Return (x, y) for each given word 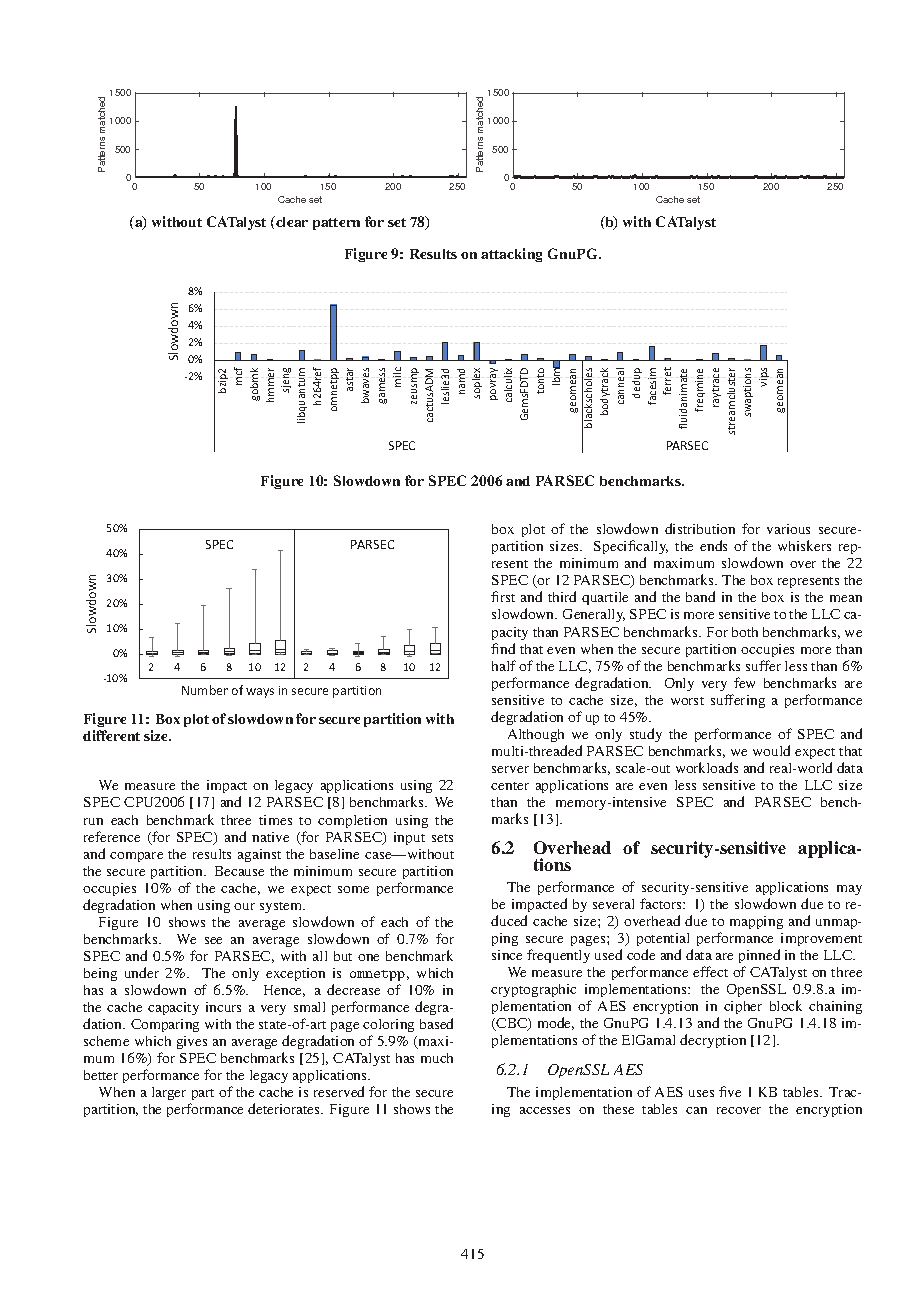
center (510, 786)
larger (169, 1093)
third (562, 596)
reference (112, 836)
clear (291, 221)
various (788, 529)
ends (713, 545)
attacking (511, 255)
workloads (707, 767)
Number (205, 690)
